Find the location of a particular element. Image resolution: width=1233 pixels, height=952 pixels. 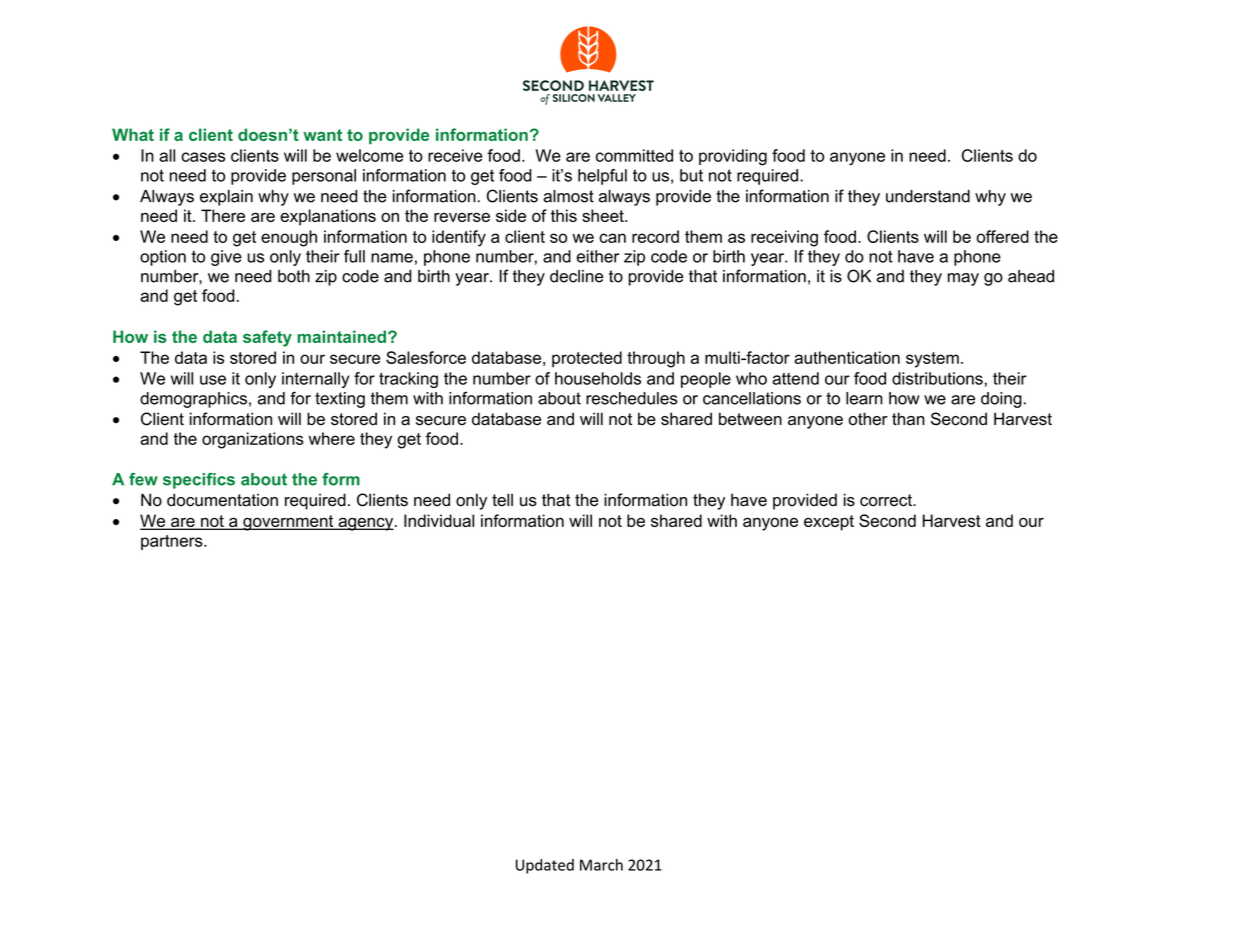

Updated is located at coordinates (545, 866).
